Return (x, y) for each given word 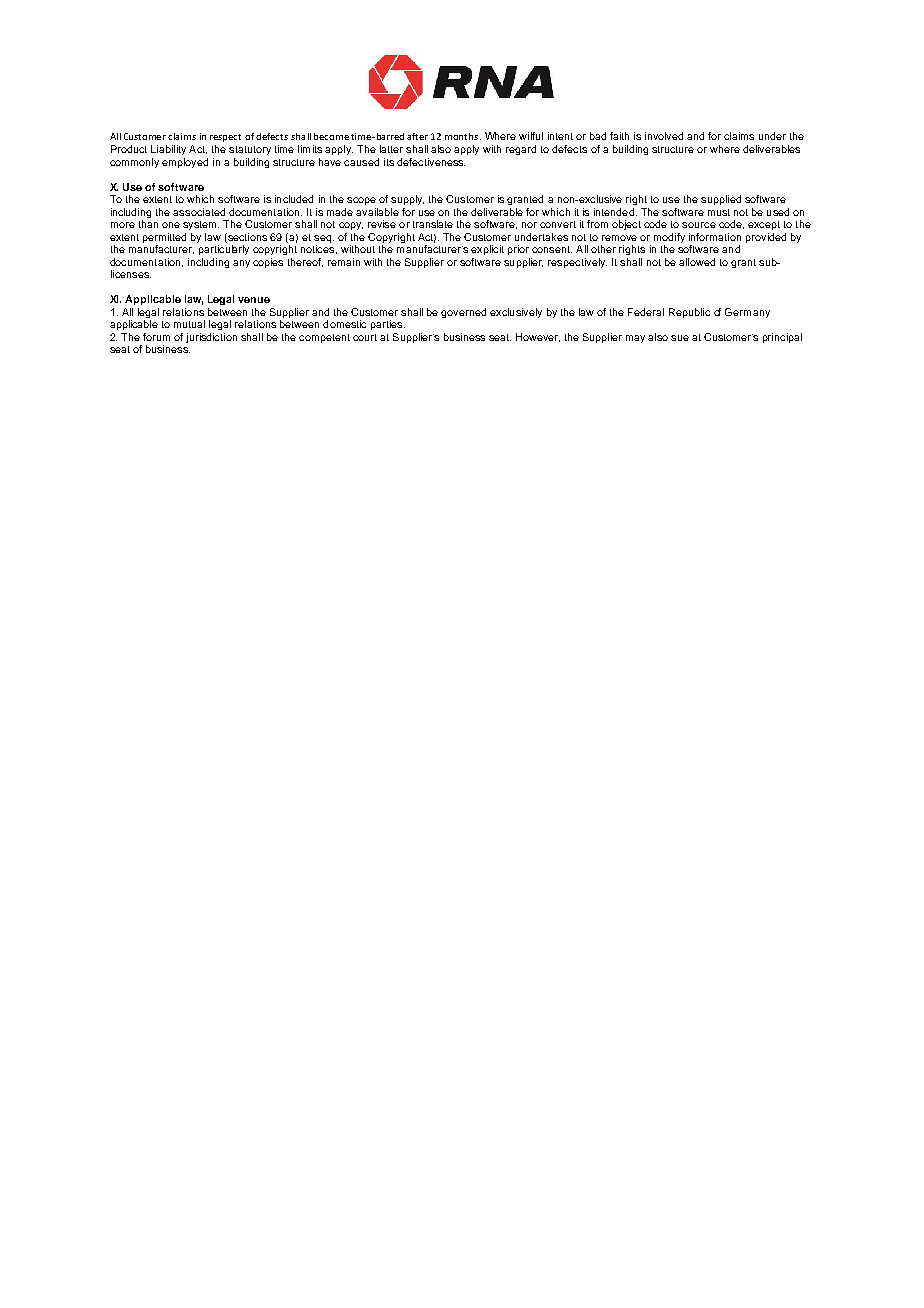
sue (680, 338)
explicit (487, 250)
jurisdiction (211, 338)
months (463, 136)
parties (386, 325)
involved (664, 136)
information (715, 237)
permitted (164, 238)
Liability (168, 150)
